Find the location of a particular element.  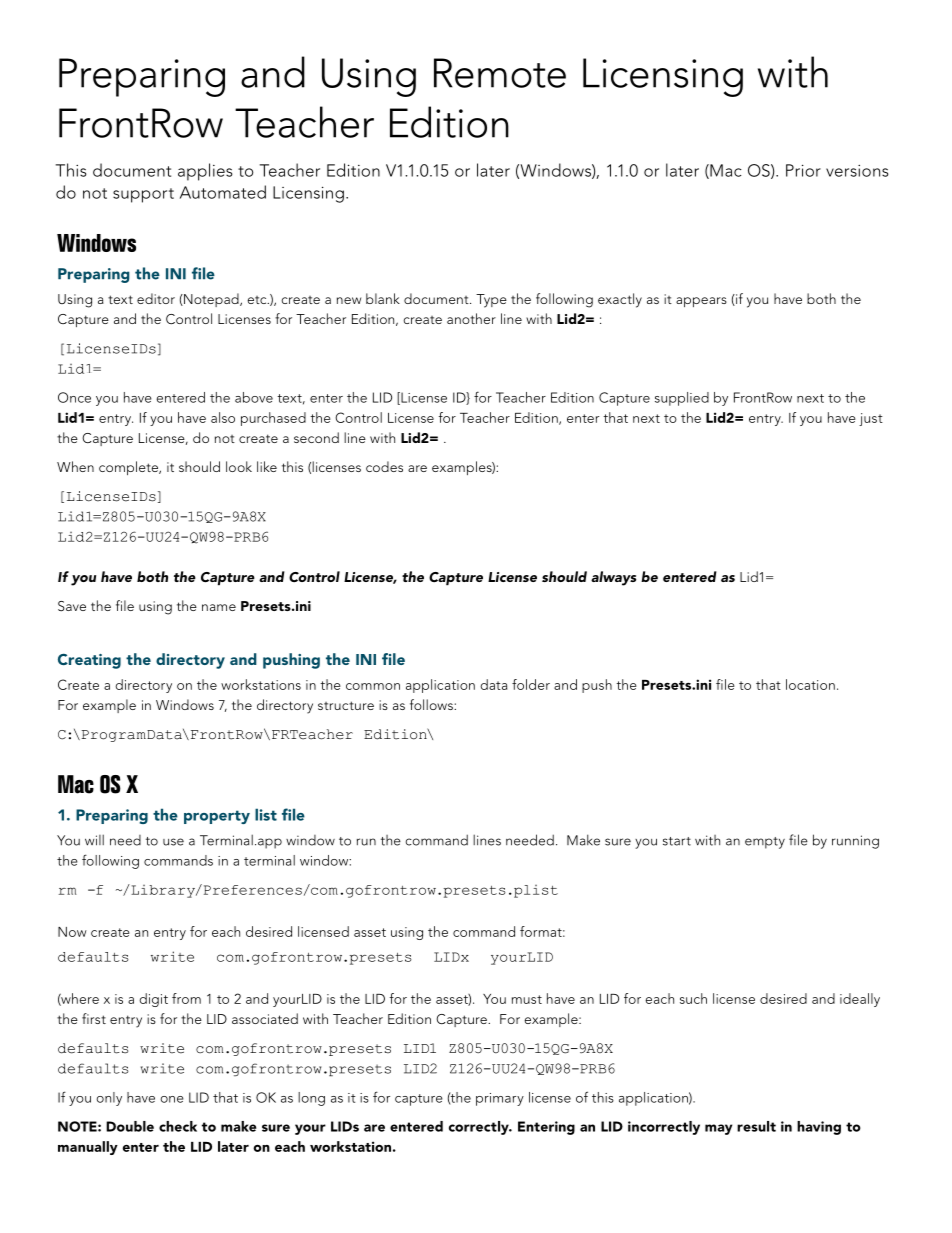

empty is located at coordinates (765, 843).
